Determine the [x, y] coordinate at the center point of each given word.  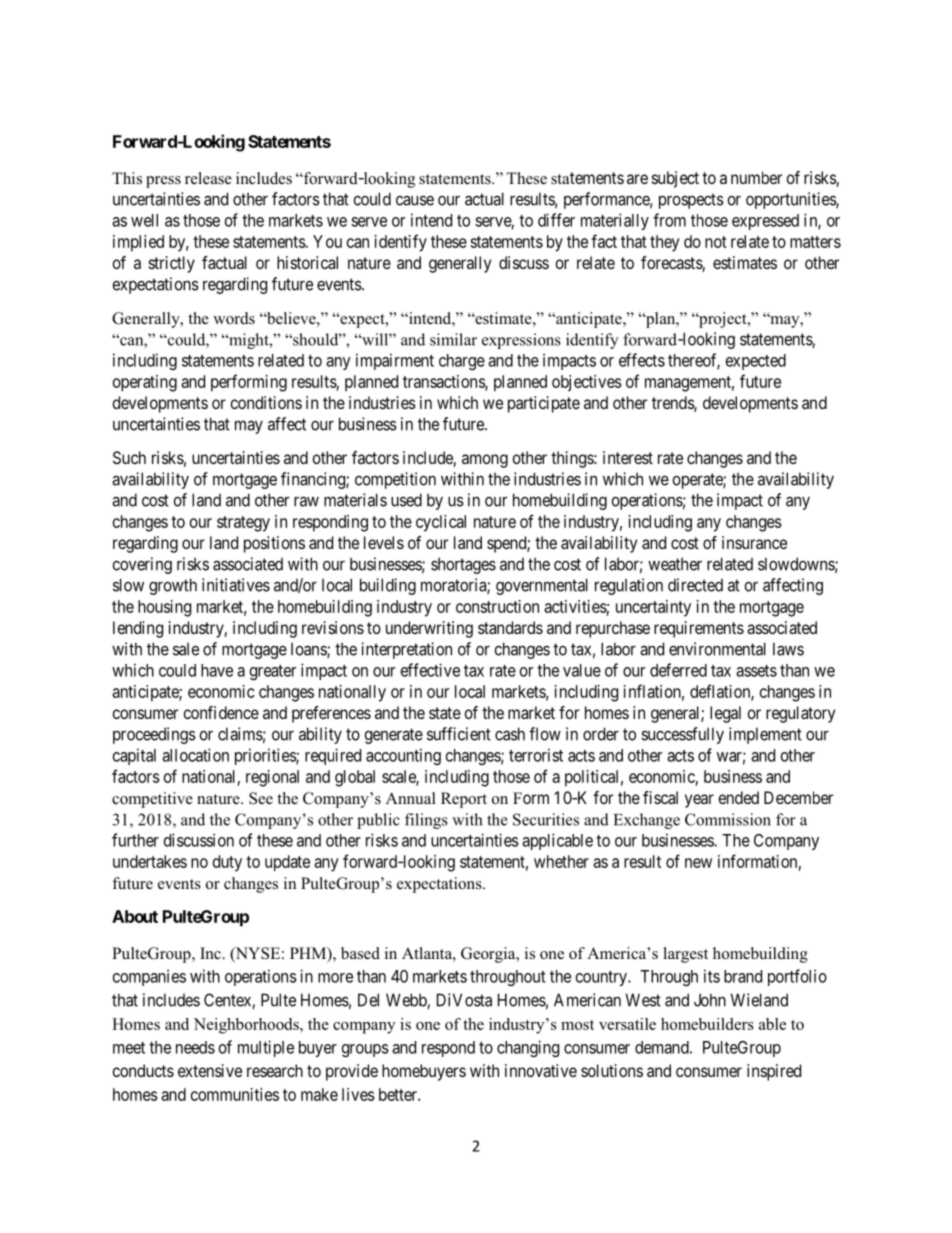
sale [186, 649]
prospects [691, 201]
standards [510, 627]
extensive [210, 1070]
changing [528, 1048]
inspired [774, 1072]
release [208, 178]
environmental [717, 649]
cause [415, 200]
